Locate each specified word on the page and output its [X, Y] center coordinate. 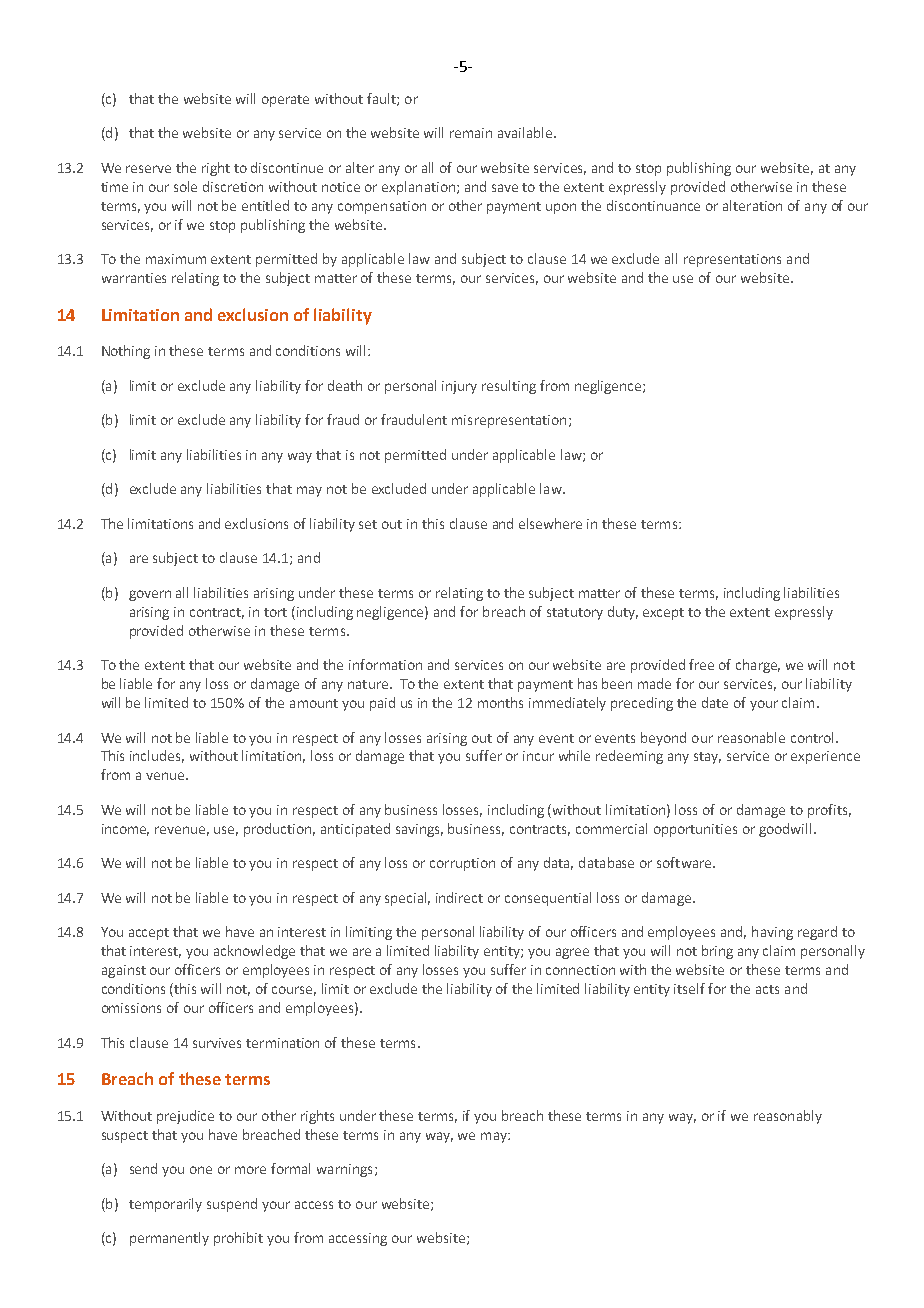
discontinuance [653, 205]
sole [185, 186]
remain [471, 133]
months [500, 702]
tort [275, 612]
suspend [232, 1205]
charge [758, 666]
